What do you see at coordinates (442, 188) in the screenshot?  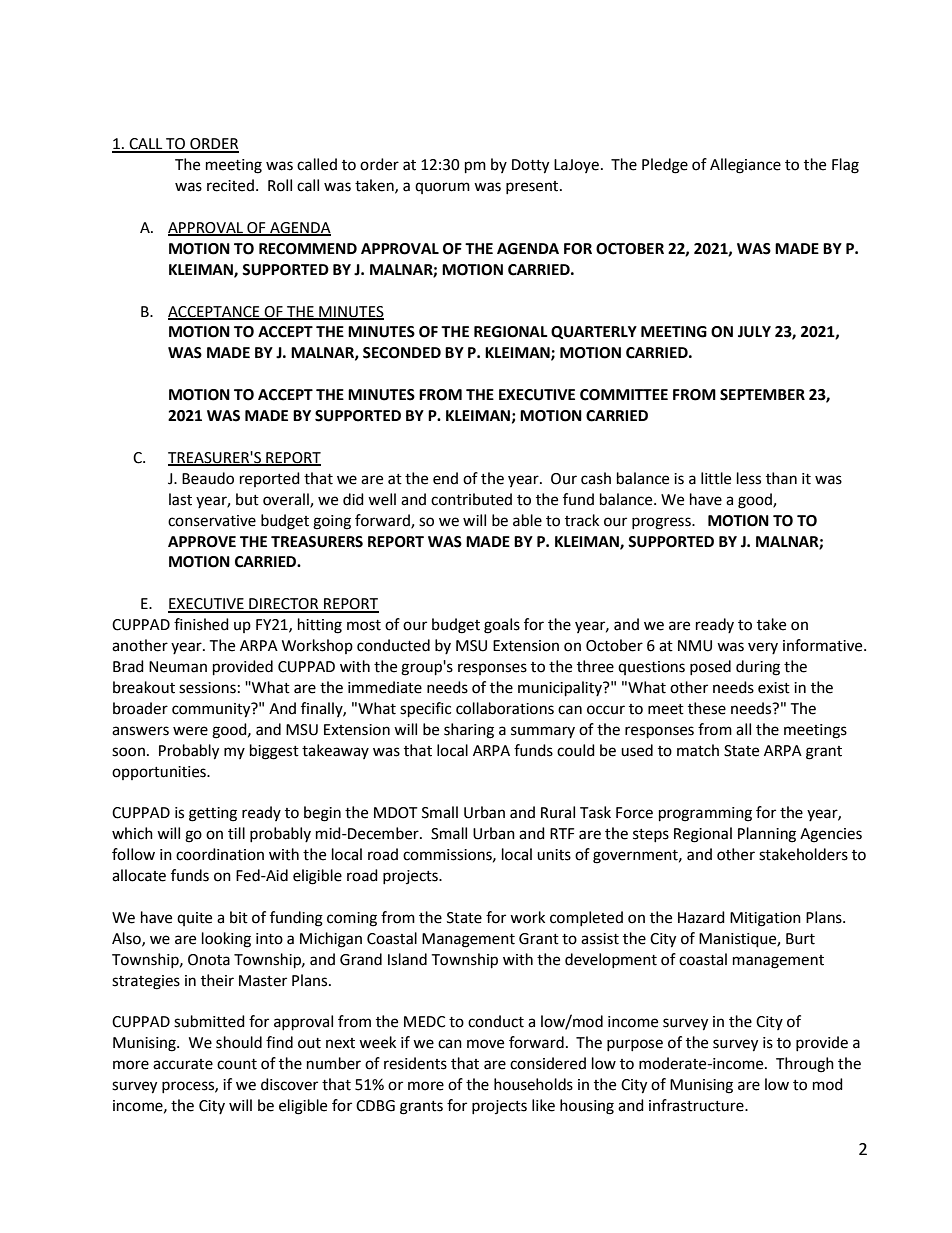 I see `quorum` at bounding box center [442, 188].
